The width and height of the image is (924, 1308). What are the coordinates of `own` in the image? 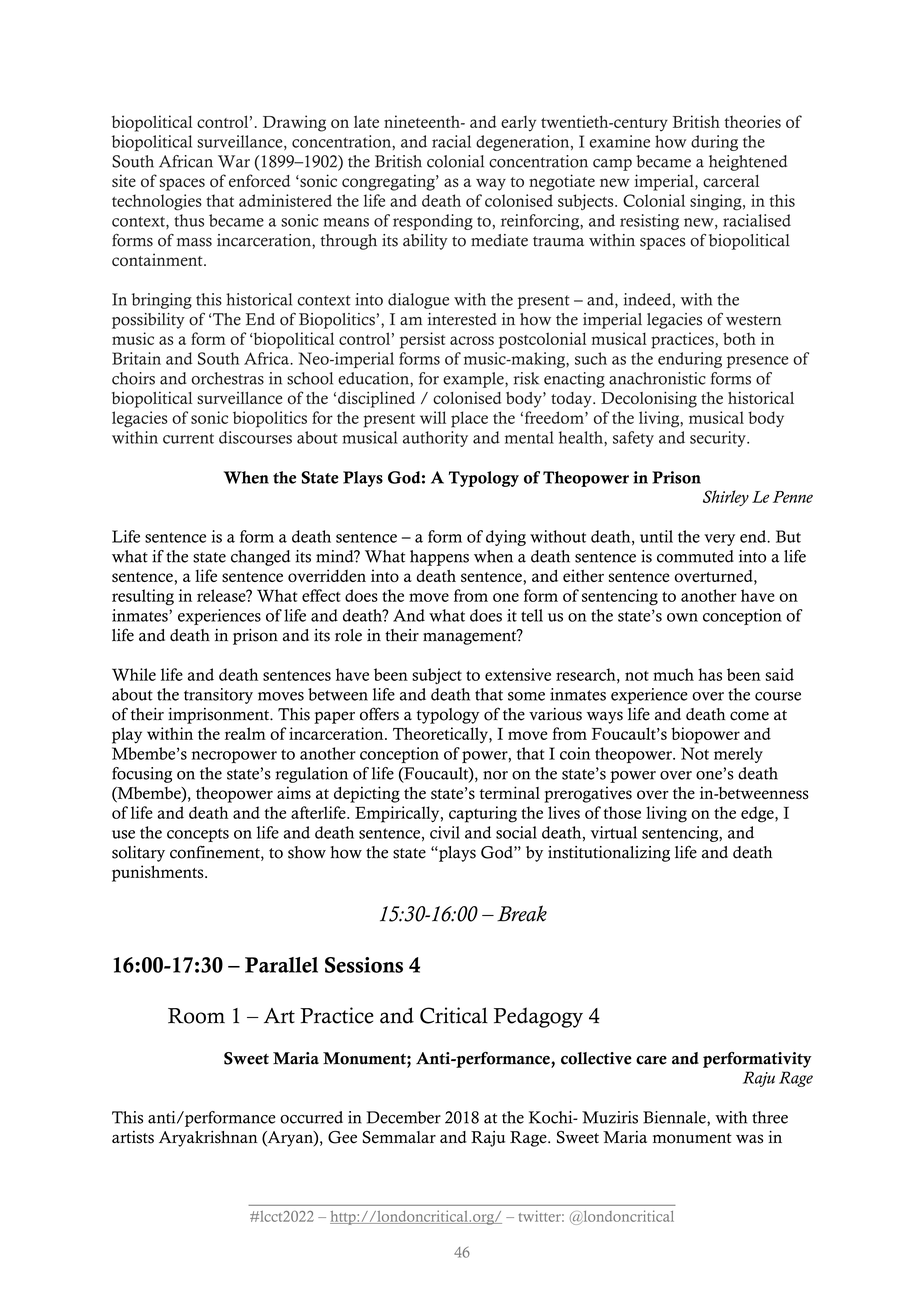 It's located at (682, 617).
